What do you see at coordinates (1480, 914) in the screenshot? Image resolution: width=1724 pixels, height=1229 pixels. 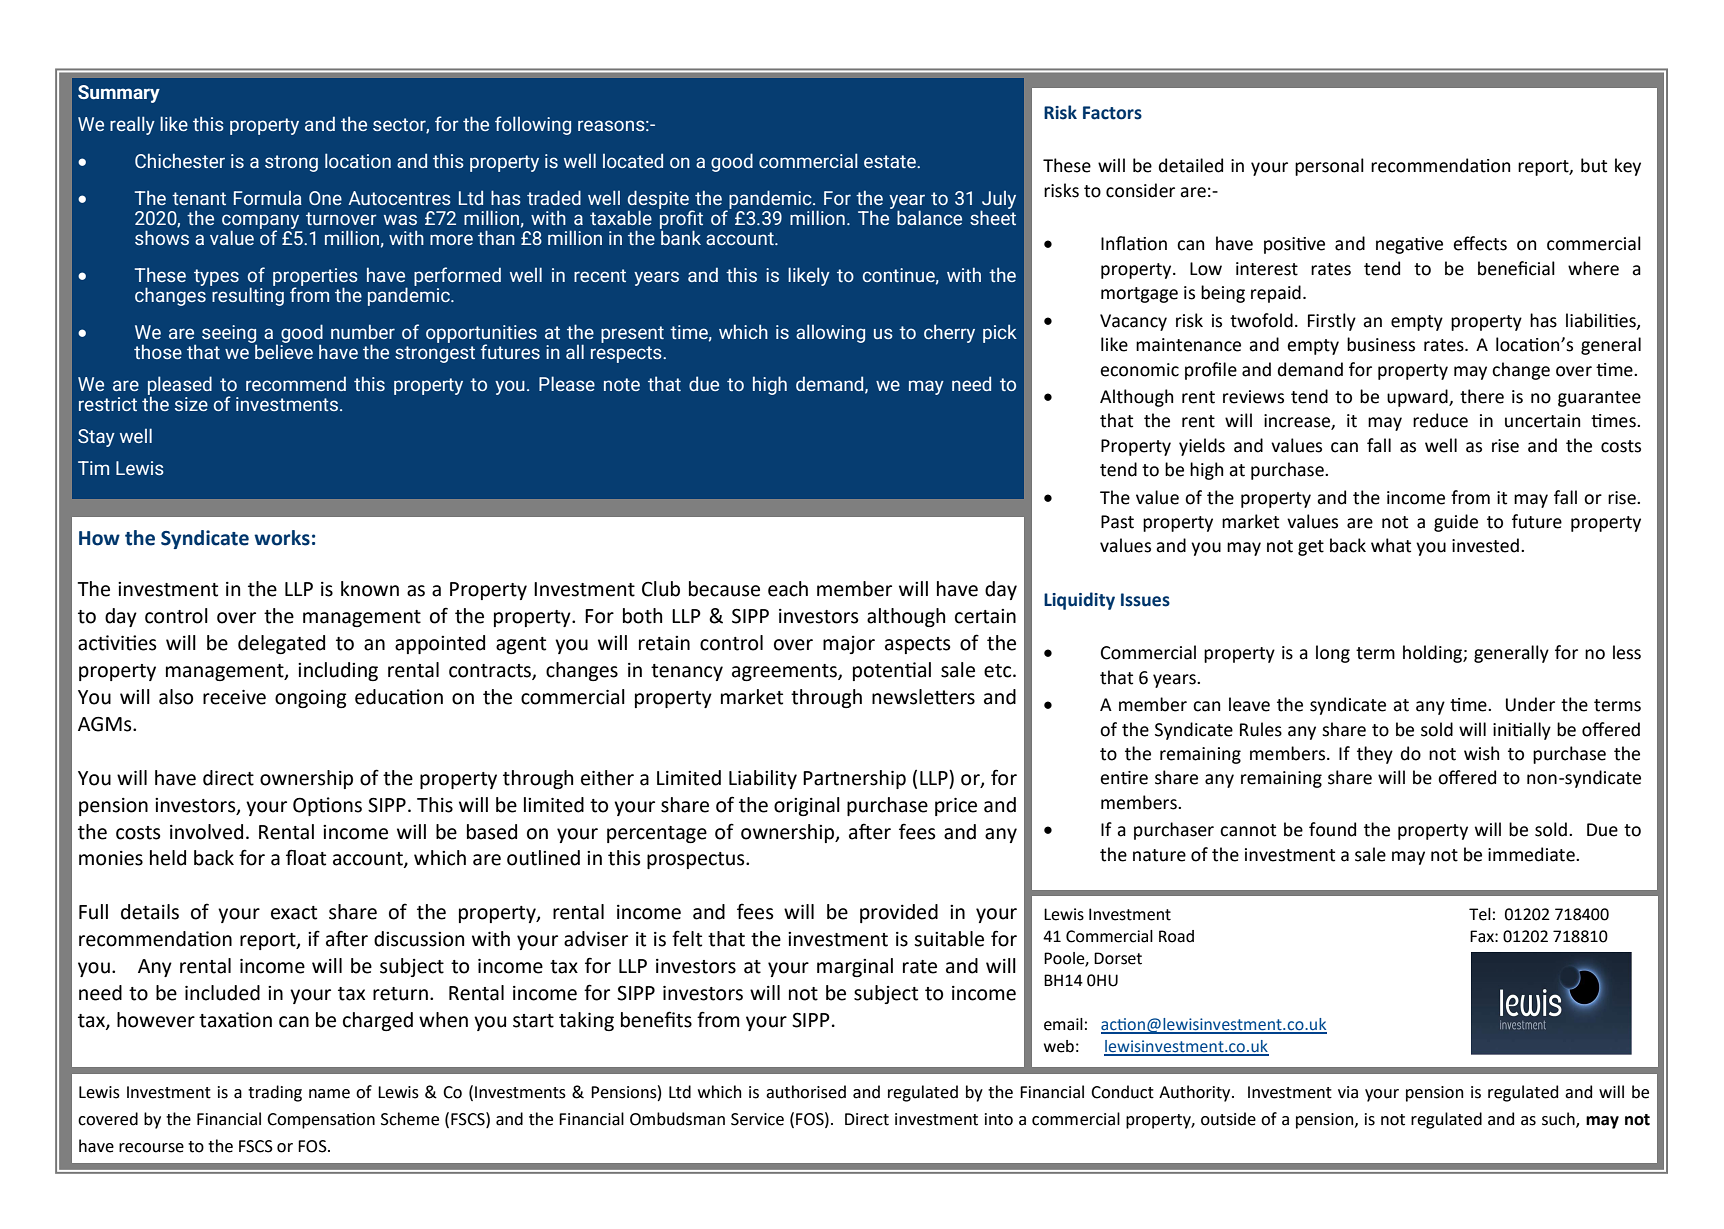 I see `Tel` at bounding box center [1480, 914].
